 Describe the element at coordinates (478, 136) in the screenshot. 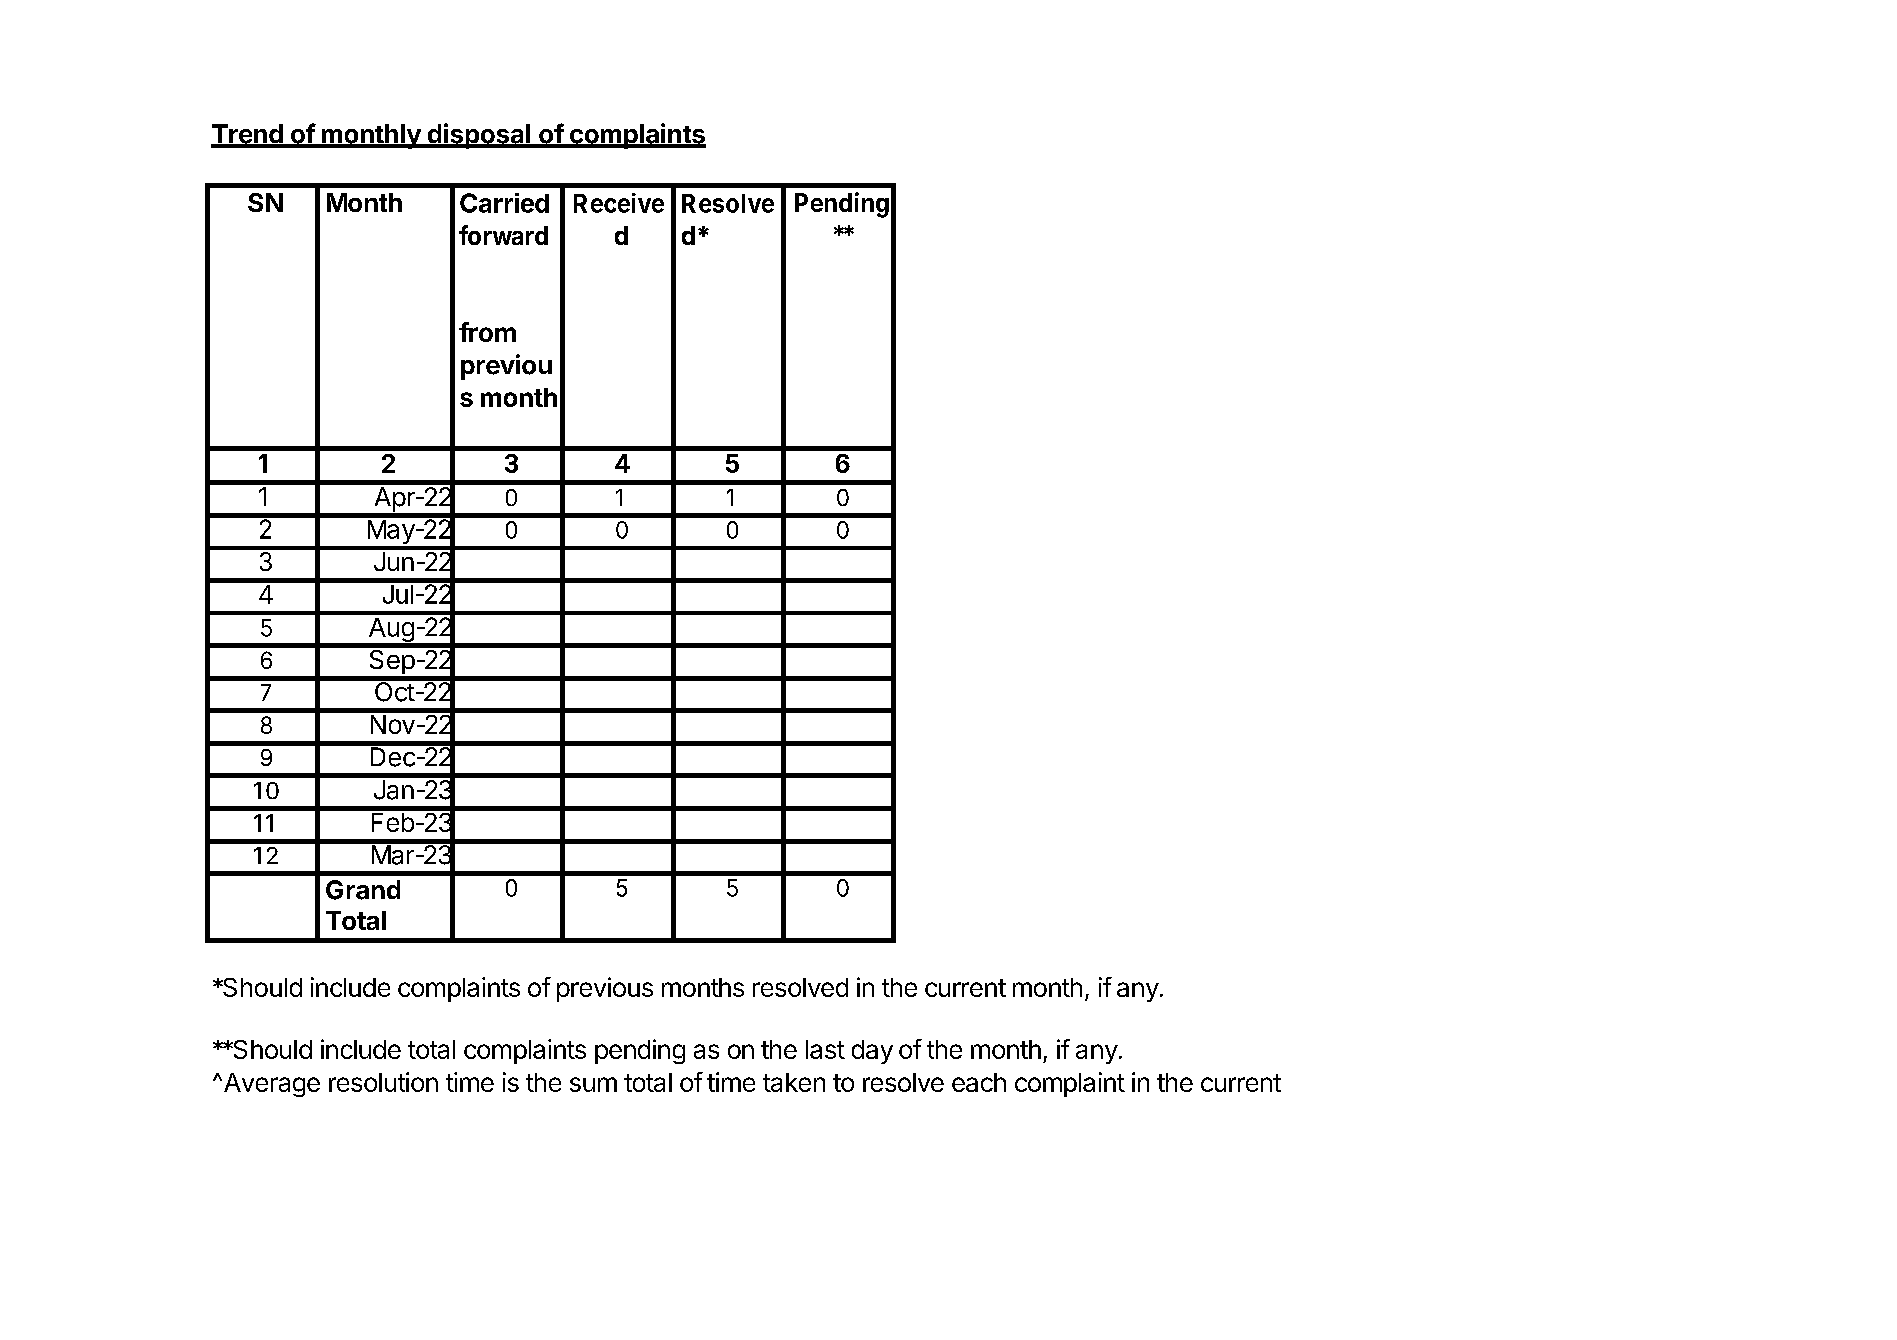

I see `disposal` at that location.
